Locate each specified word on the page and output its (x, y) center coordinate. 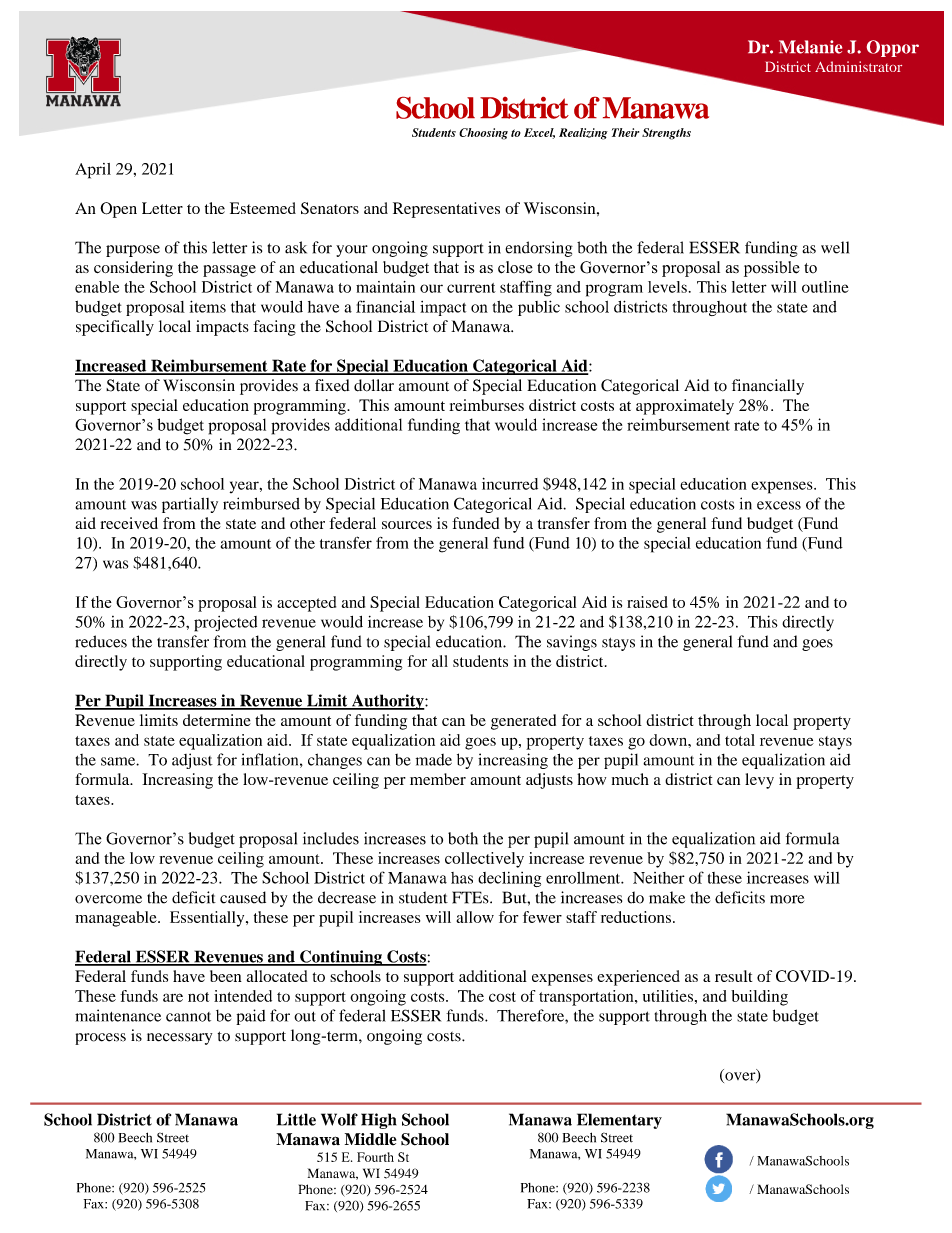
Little (296, 1119)
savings (572, 643)
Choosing (483, 134)
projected (225, 624)
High (379, 1121)
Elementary (619, 1121)
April (93, 171)
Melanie (810, 47)
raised (647, 602)
